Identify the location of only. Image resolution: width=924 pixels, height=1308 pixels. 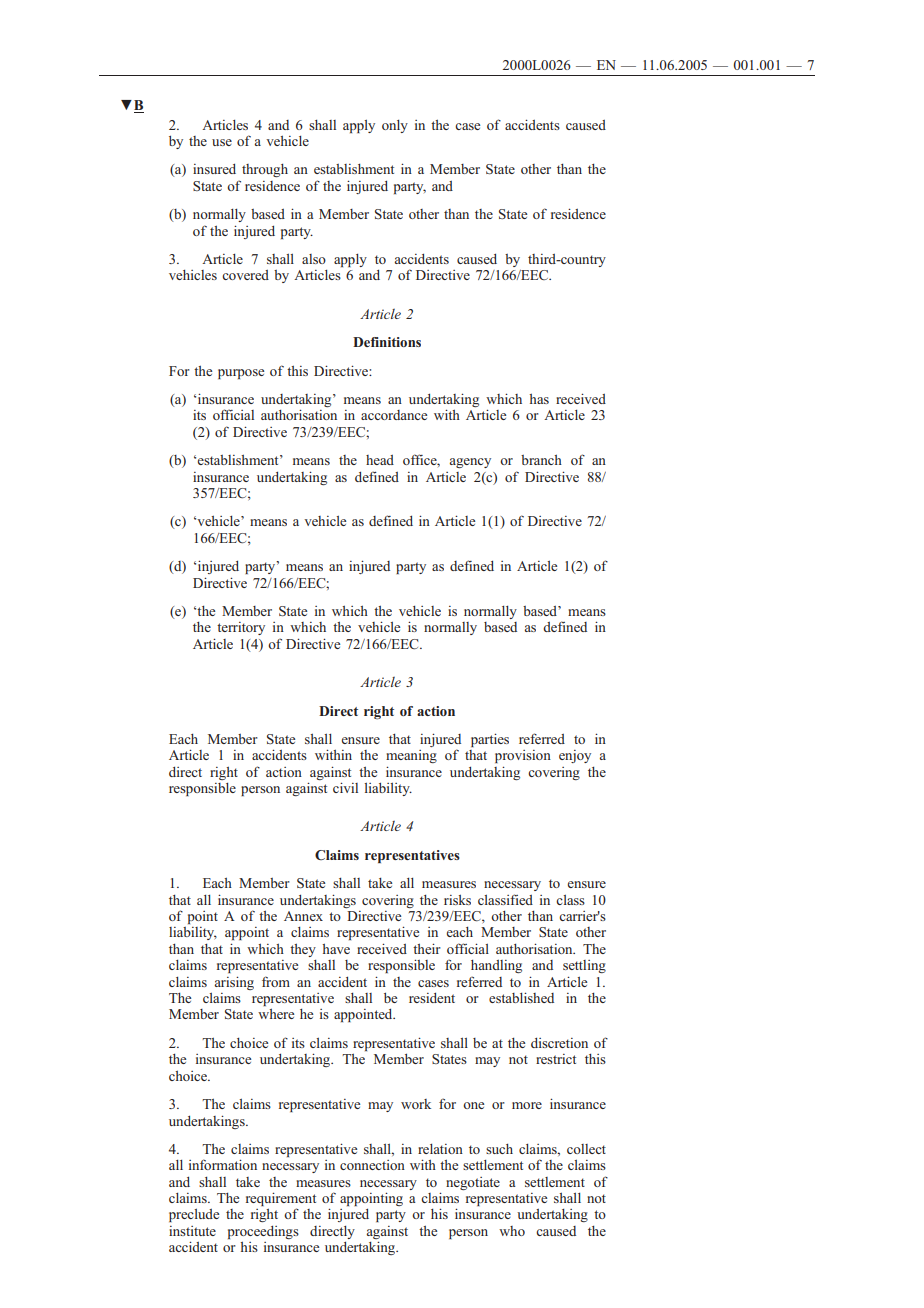
(395, 126).
